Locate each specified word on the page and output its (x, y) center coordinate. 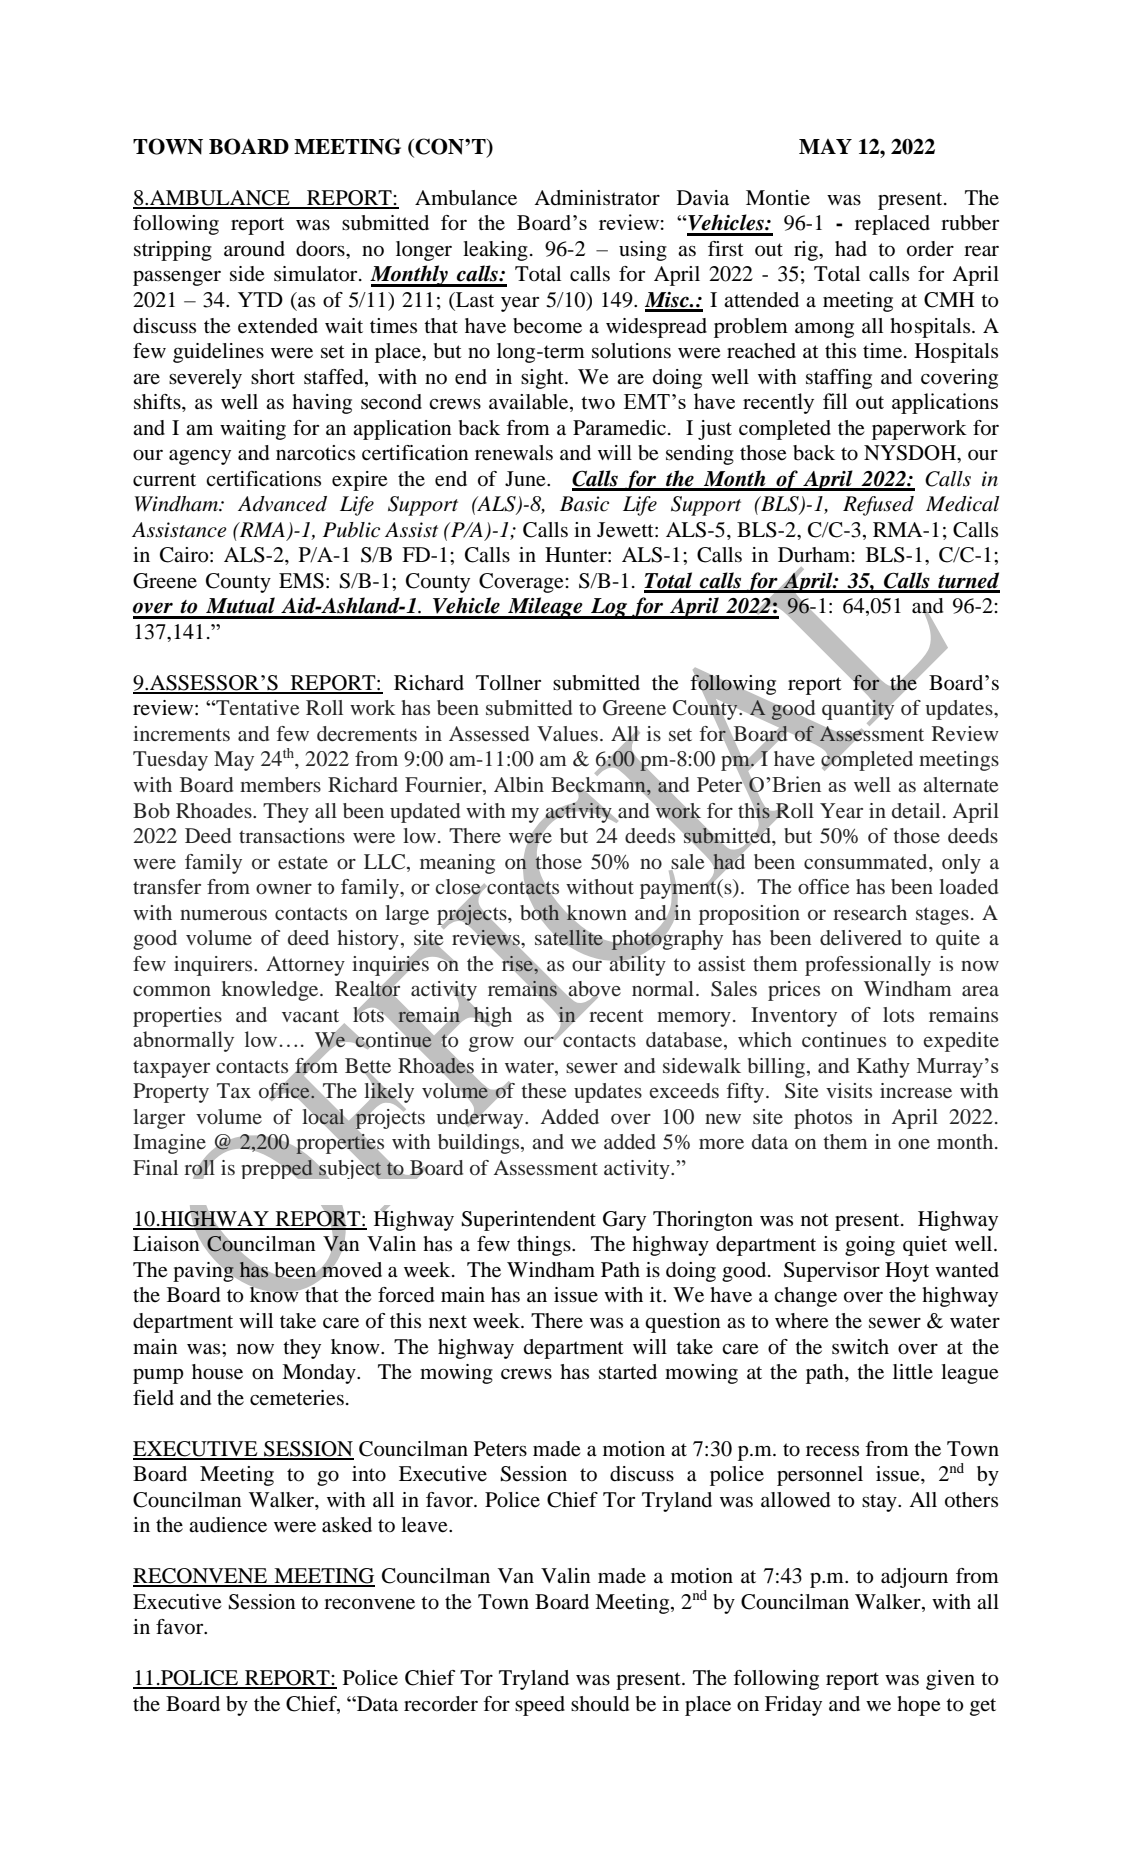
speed (540, 1706)
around (254, 249)
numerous (223, 915)
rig (807, 251)
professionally (868, 966)
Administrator (597, 198)
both (540, 912)
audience (228, 1525)
